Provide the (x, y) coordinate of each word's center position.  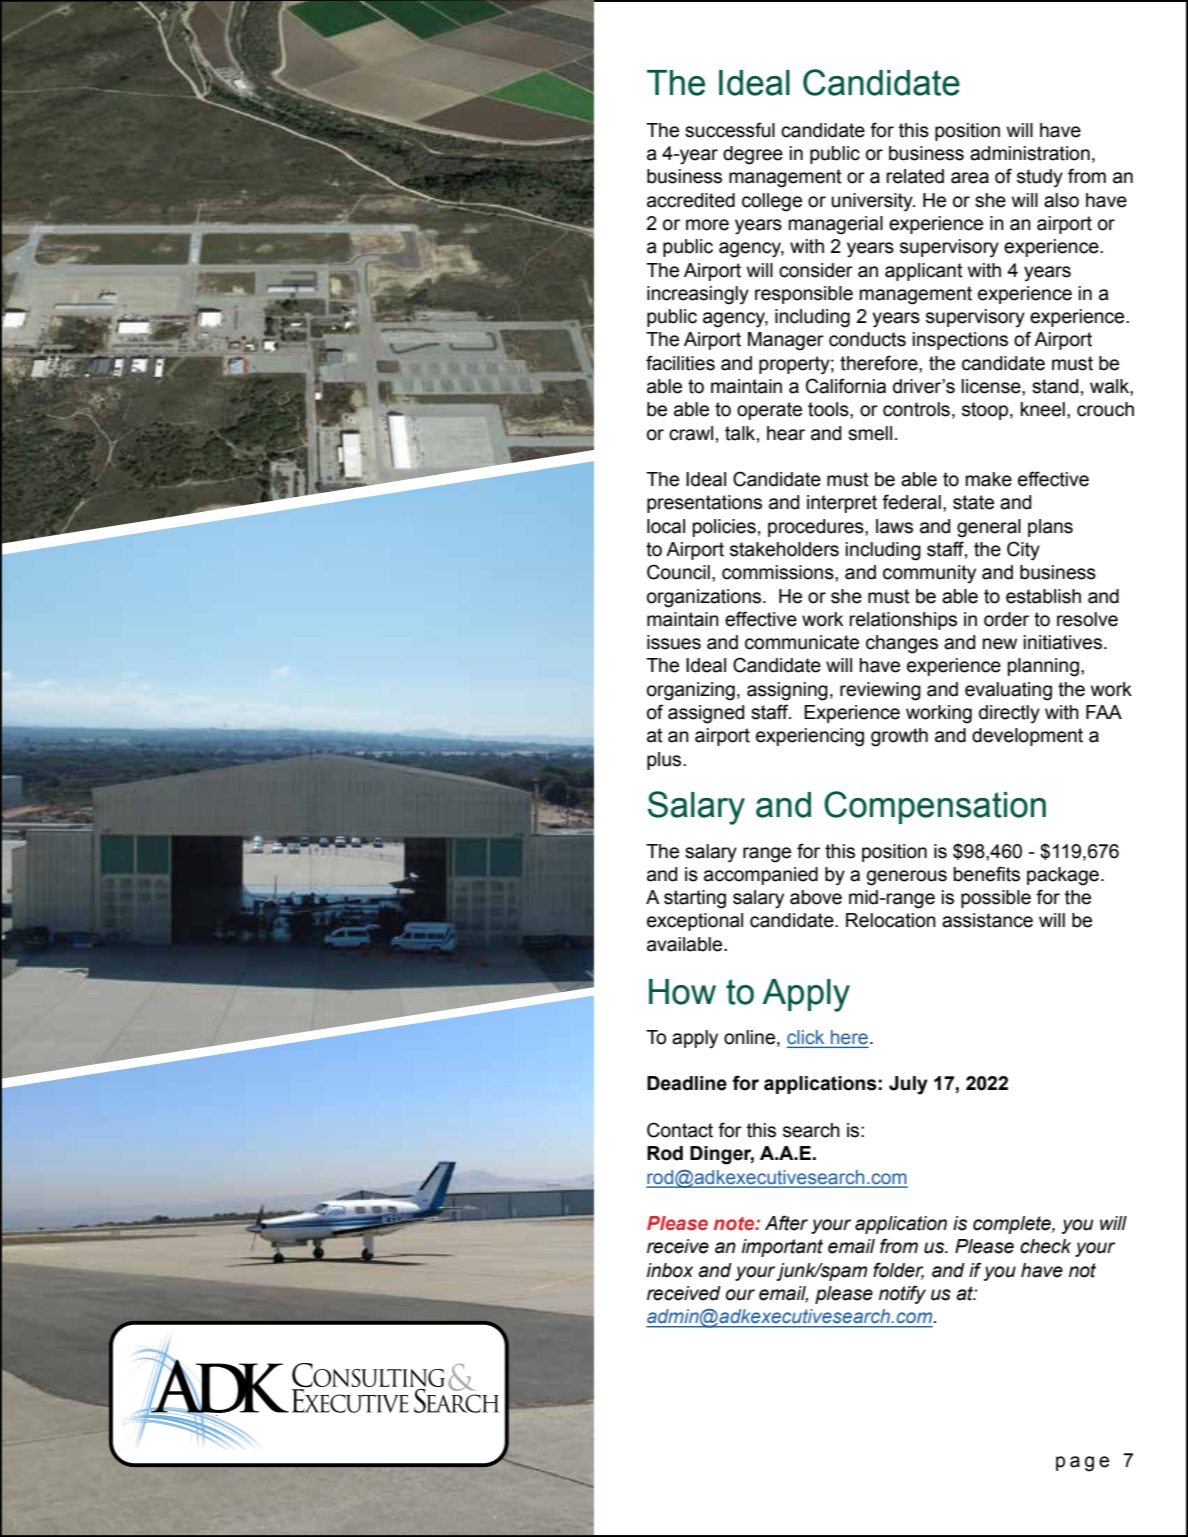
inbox (670, 1270)
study (1040, 178)
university (873, 202)
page (1082, 1464)
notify (902, 1294)
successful (730, 130)
